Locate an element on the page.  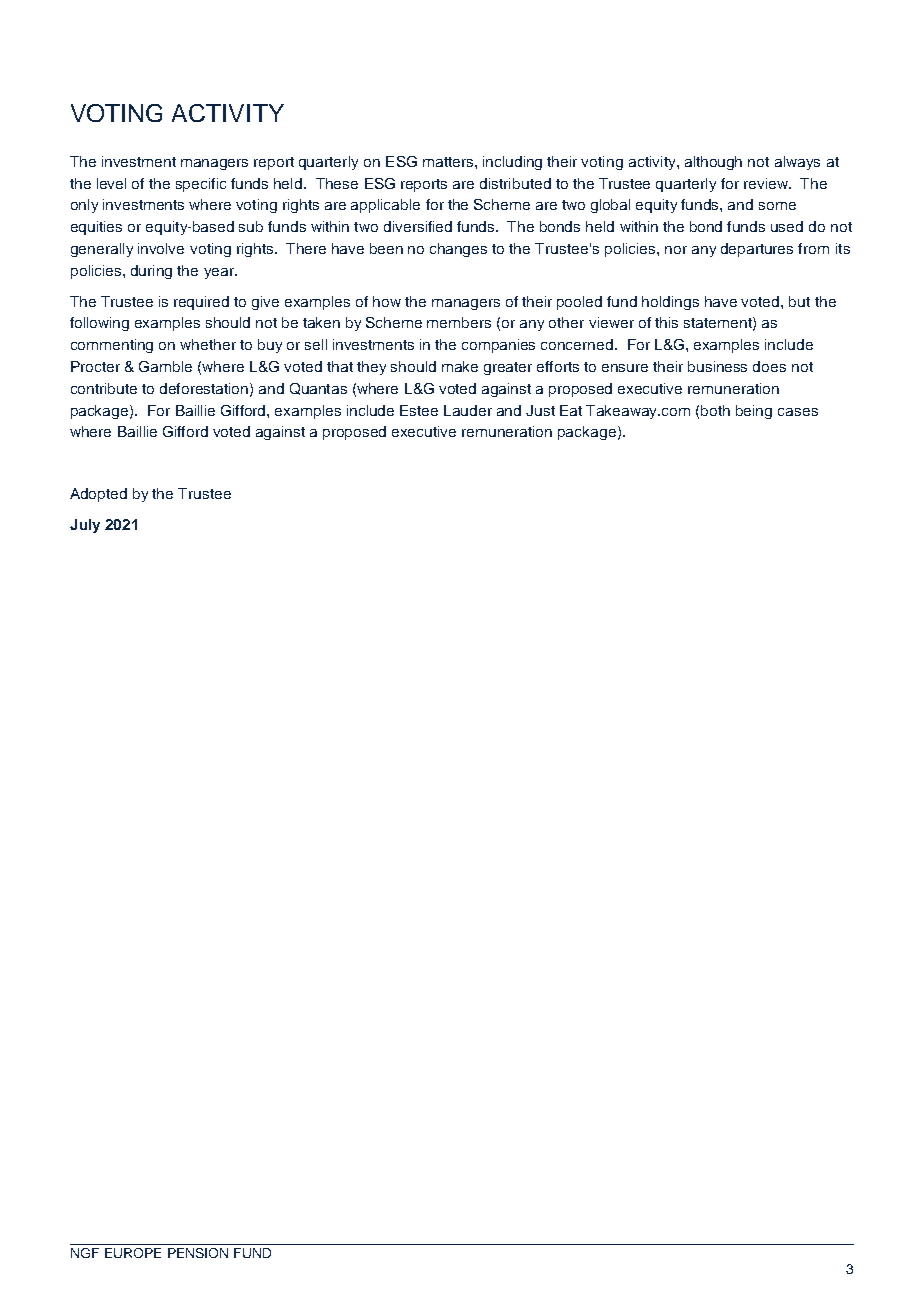
EUROPE is located at coordinates (133, 1253).
